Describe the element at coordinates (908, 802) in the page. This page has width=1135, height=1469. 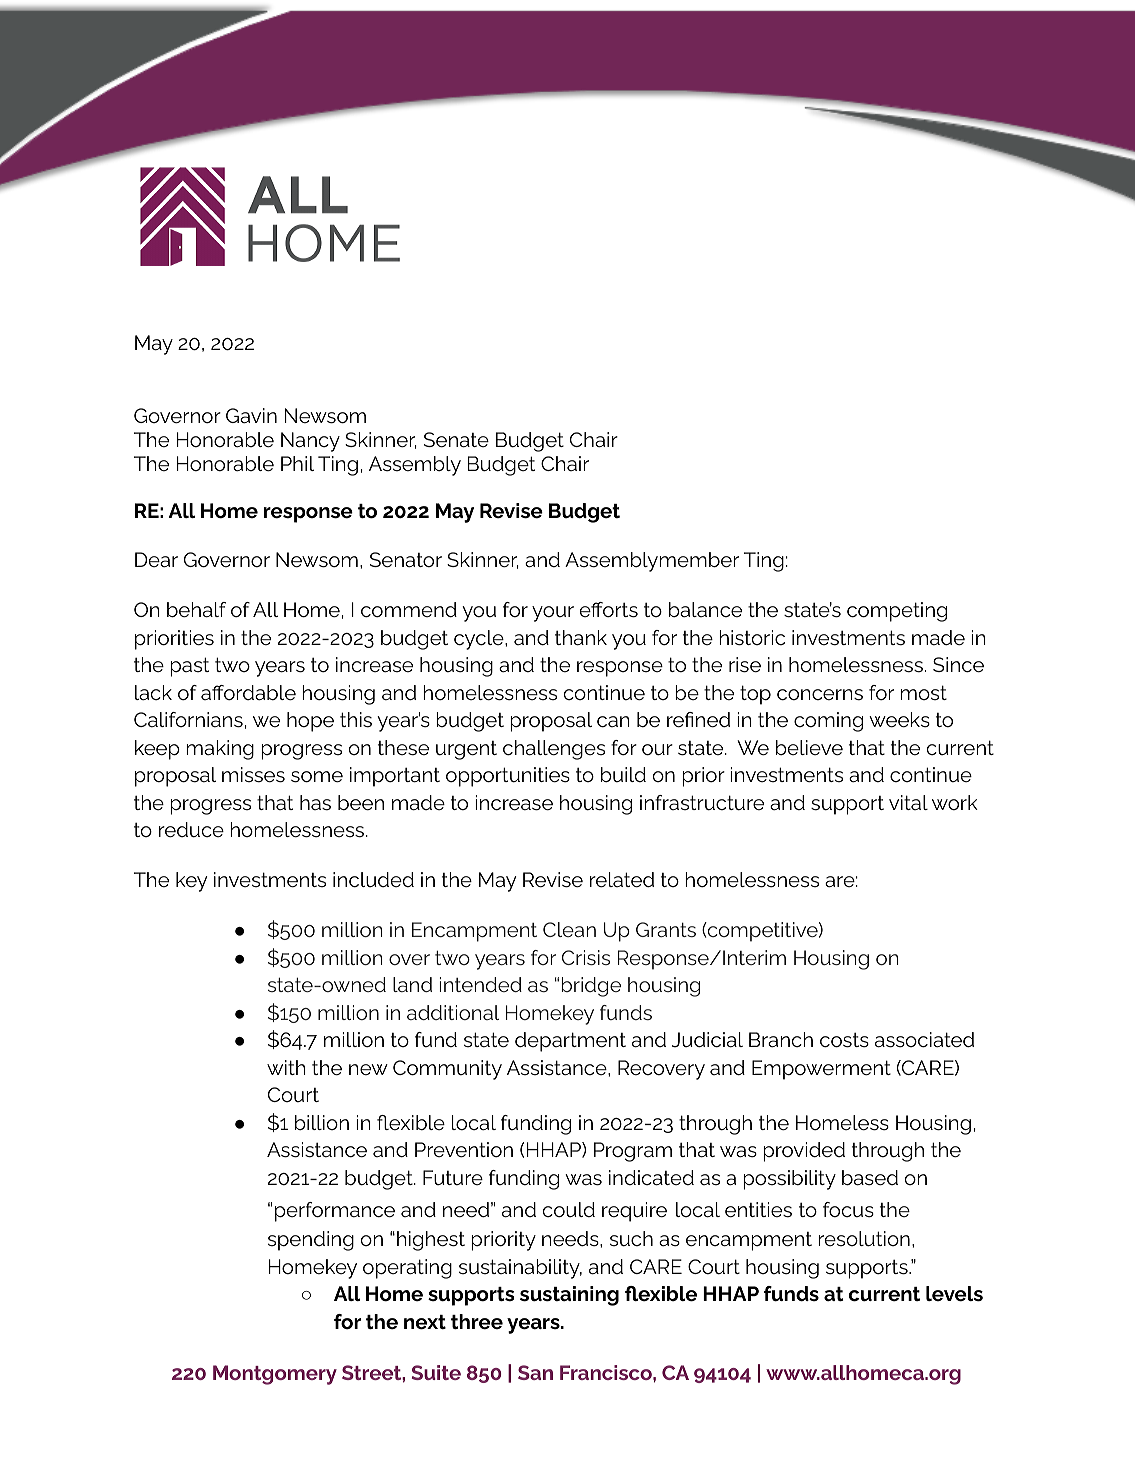
I see `vital` at that location.
